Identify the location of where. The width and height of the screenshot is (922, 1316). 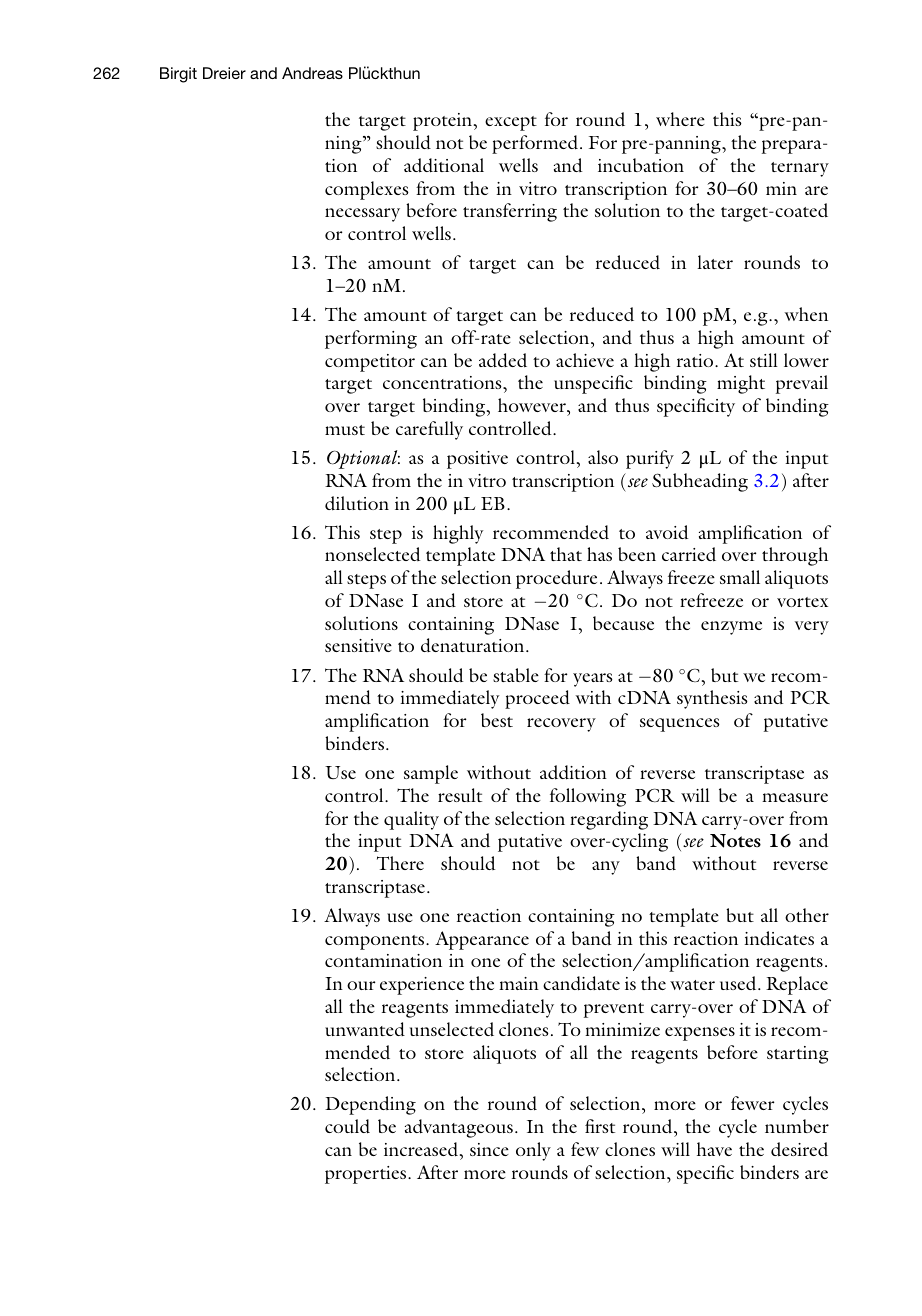
(680, 119).
